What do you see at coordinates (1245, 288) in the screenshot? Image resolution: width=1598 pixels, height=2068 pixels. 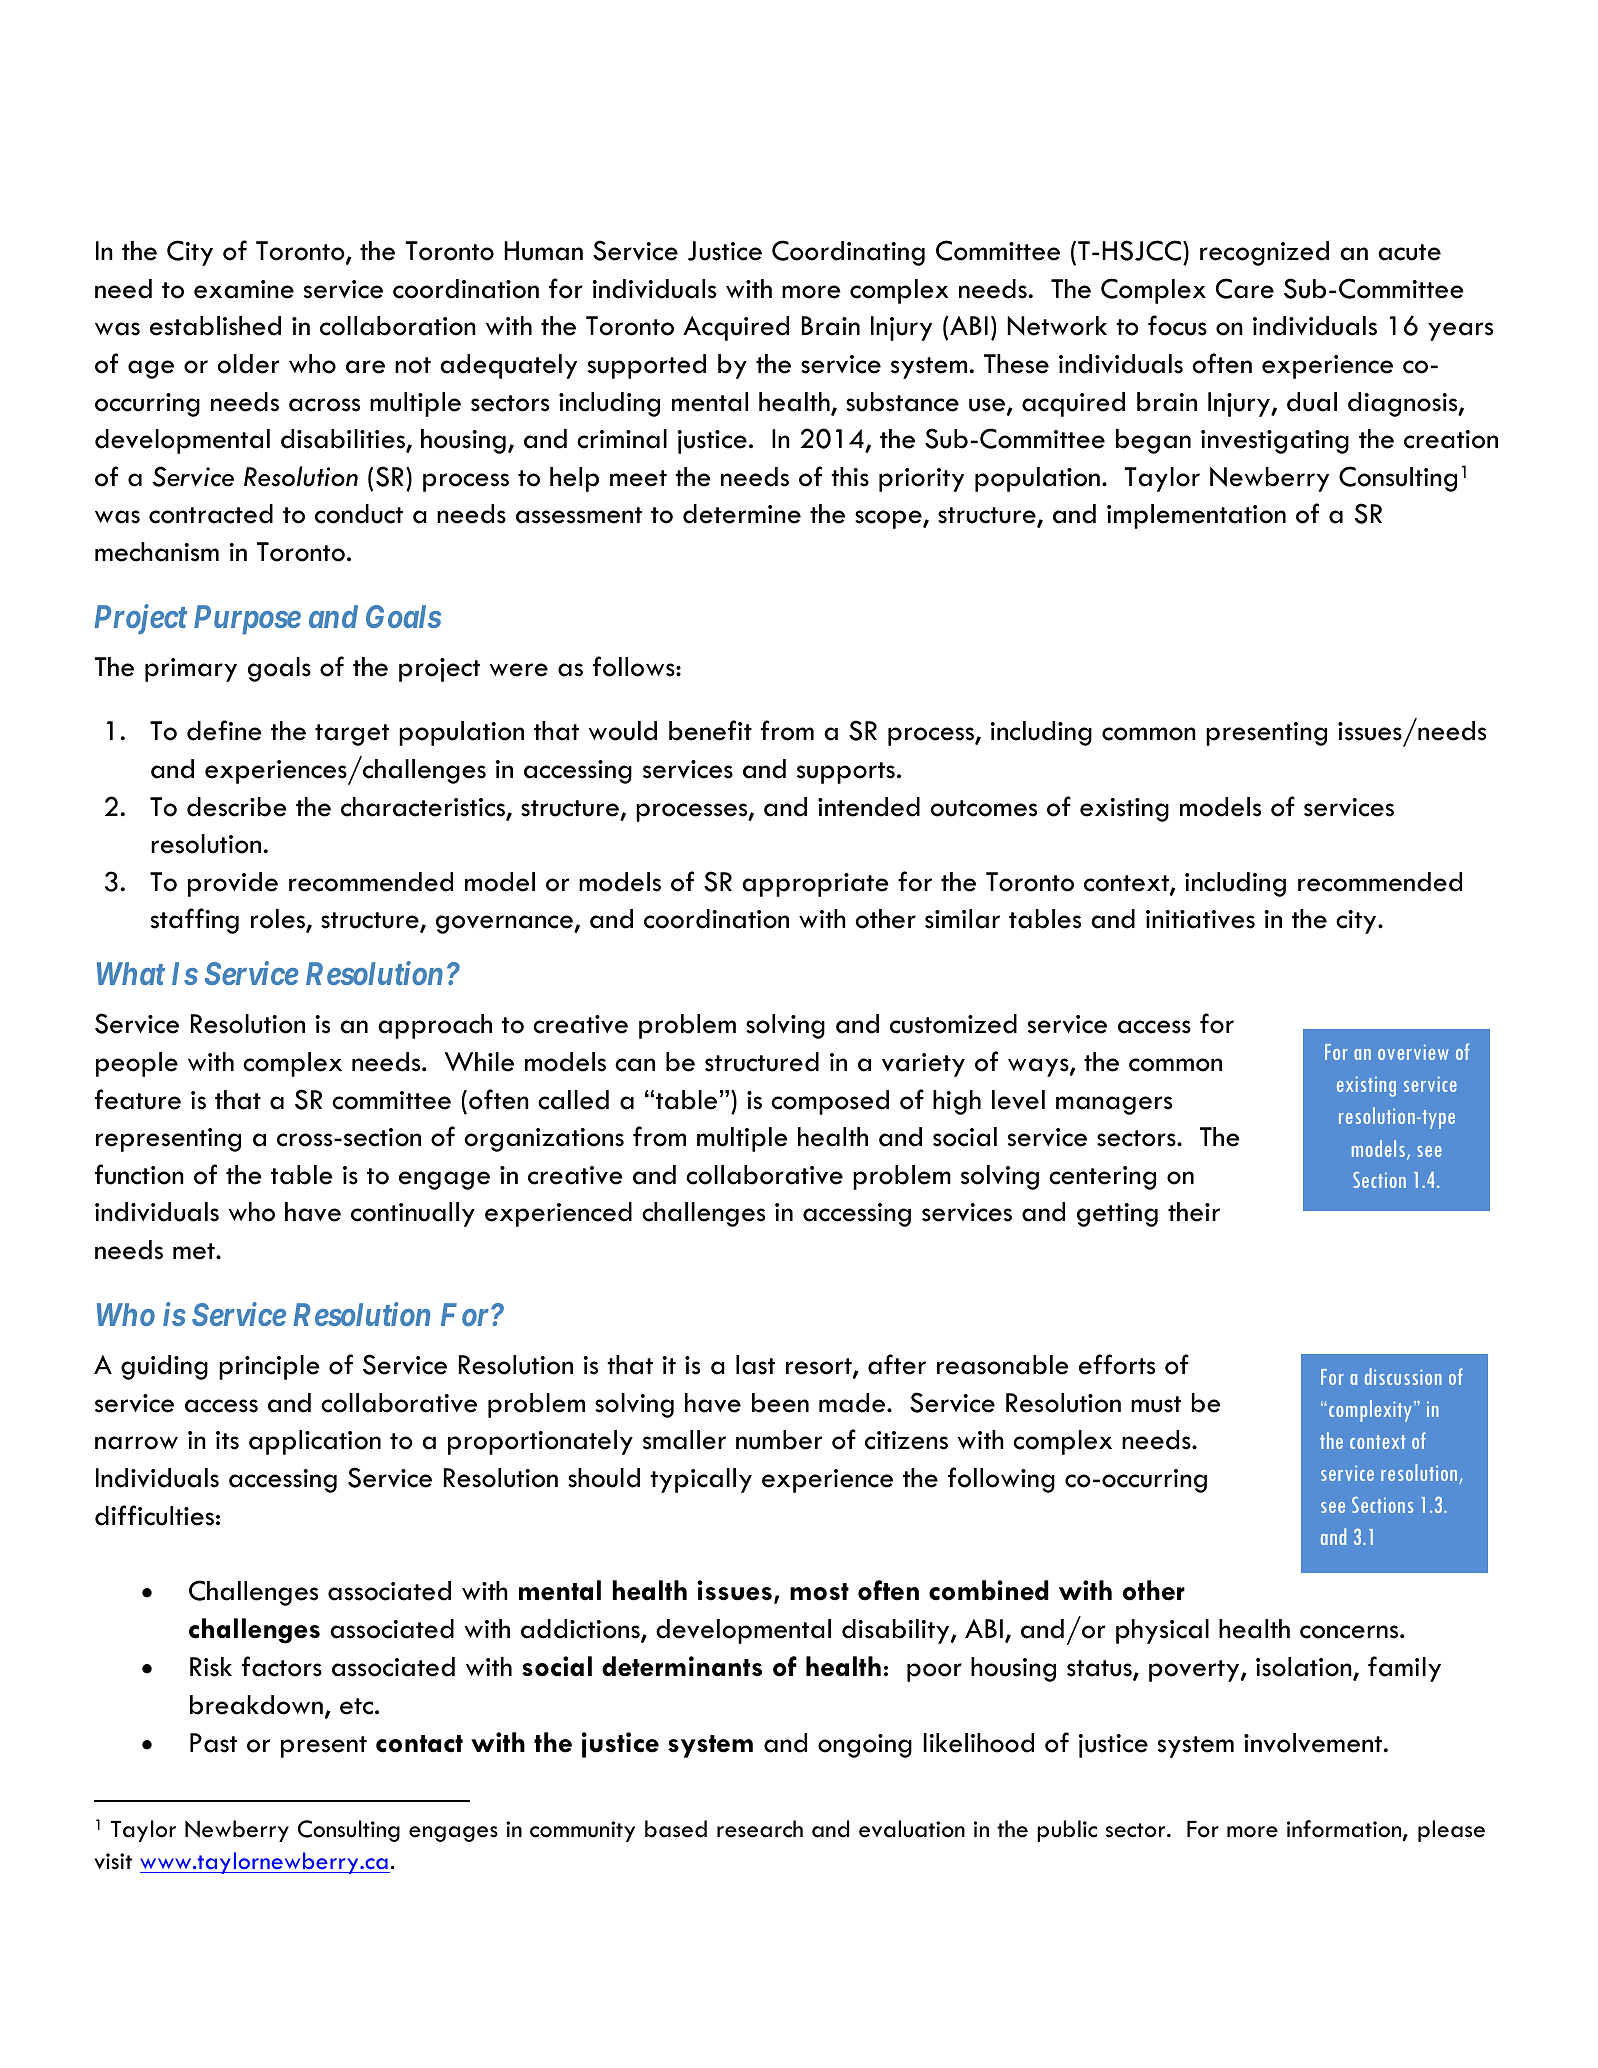 I see `Care` at bounding box center [1245, 288].
